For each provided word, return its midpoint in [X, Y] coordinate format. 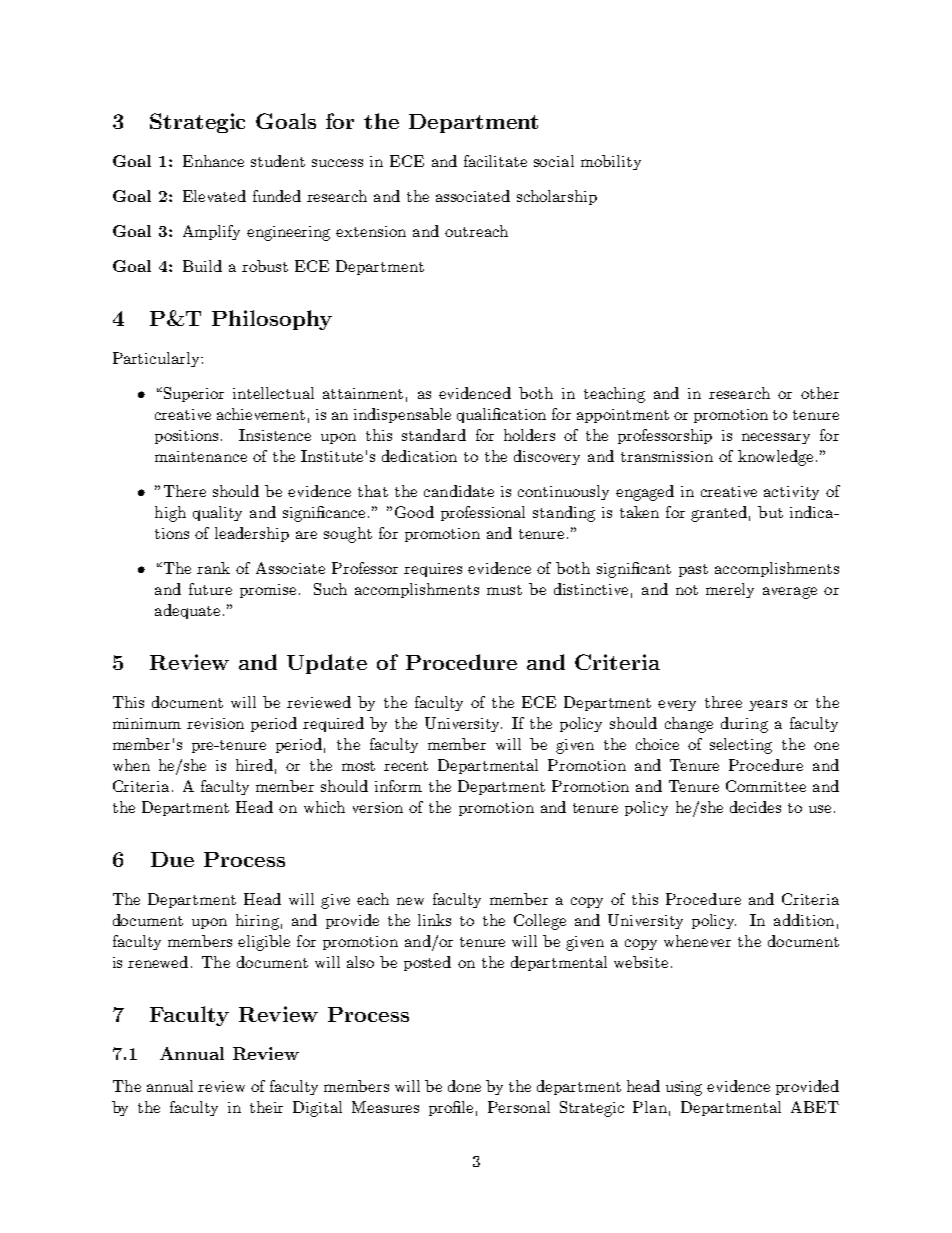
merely [730, 590]
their [266, 1107]
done [464, 1086]
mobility [611, 162]
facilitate [495, 161]
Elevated [214, 196]
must [504, 590]
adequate [187, 611]
